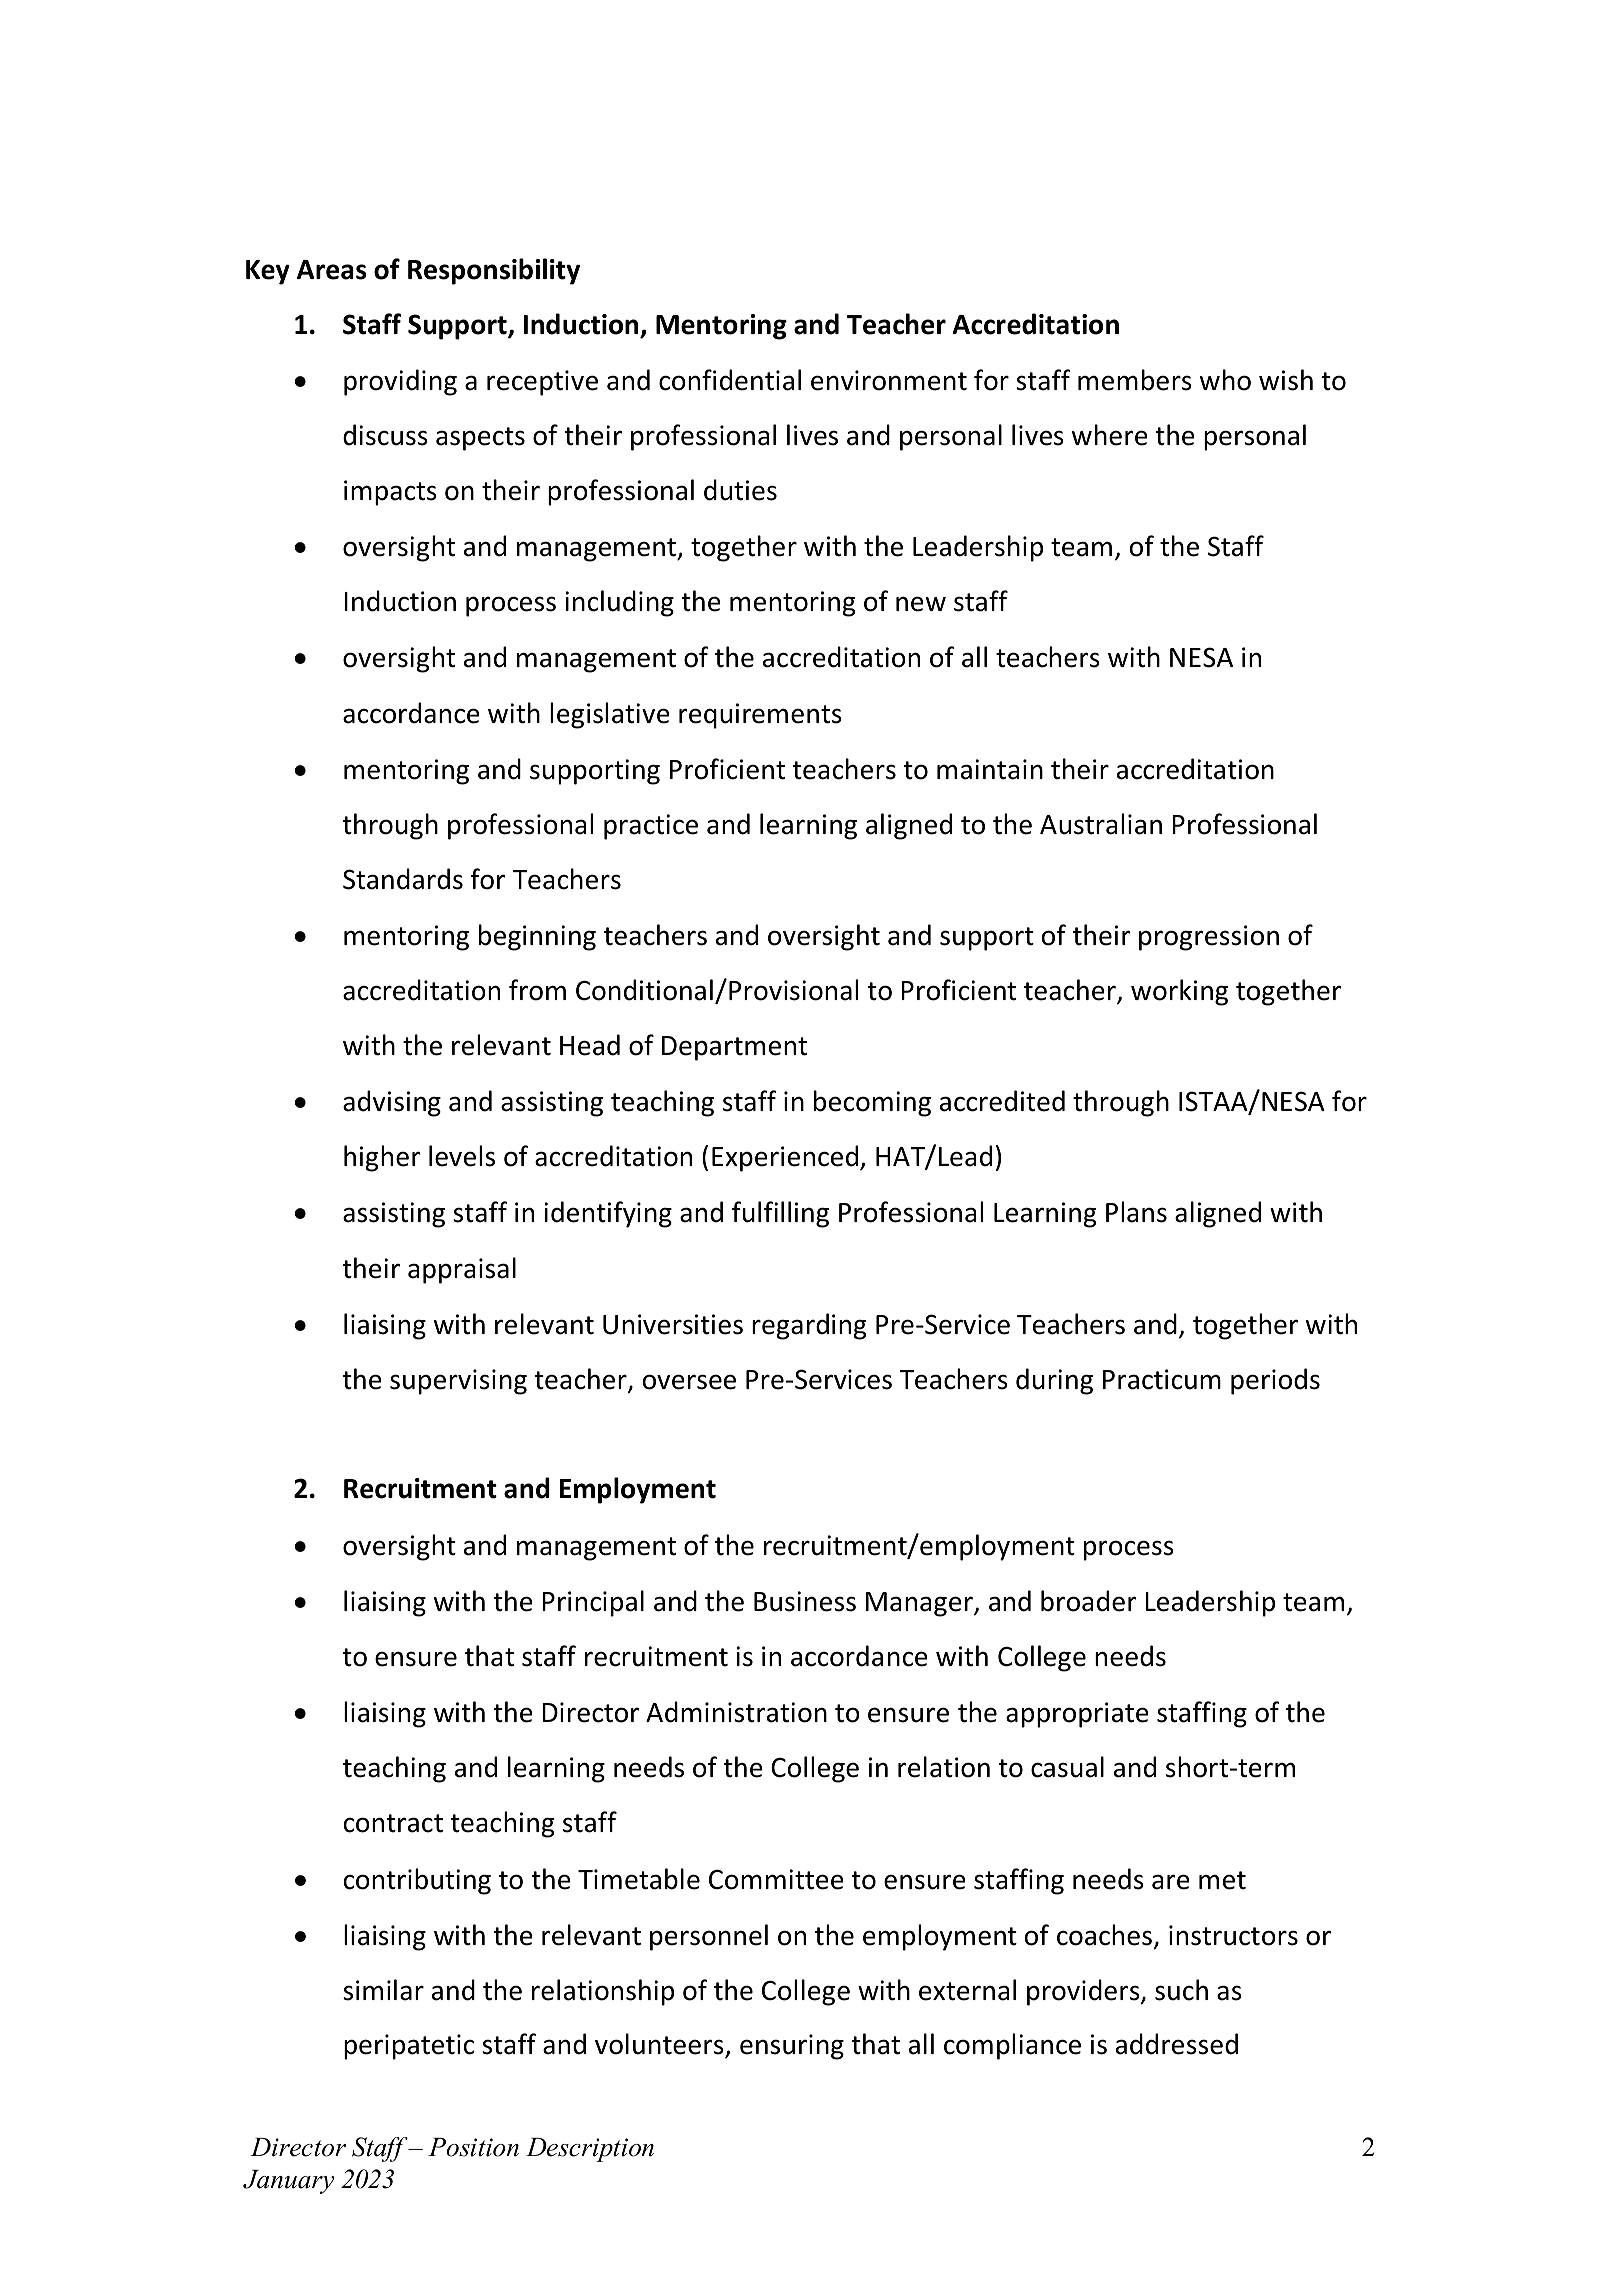  I want to click on Plans, so click(1136, 1212).
